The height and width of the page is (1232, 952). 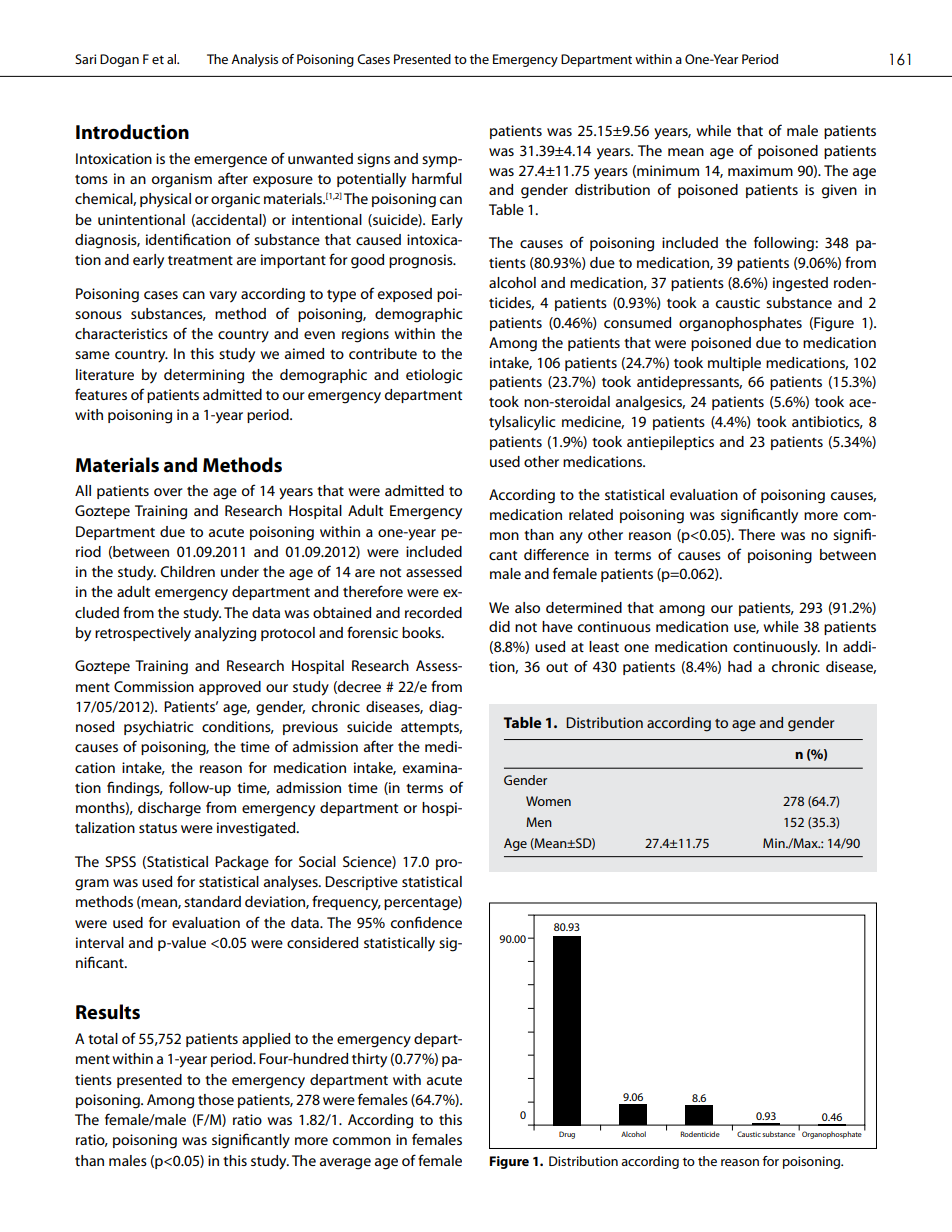 I want to click on harmful, so click(x=437, y=178).
